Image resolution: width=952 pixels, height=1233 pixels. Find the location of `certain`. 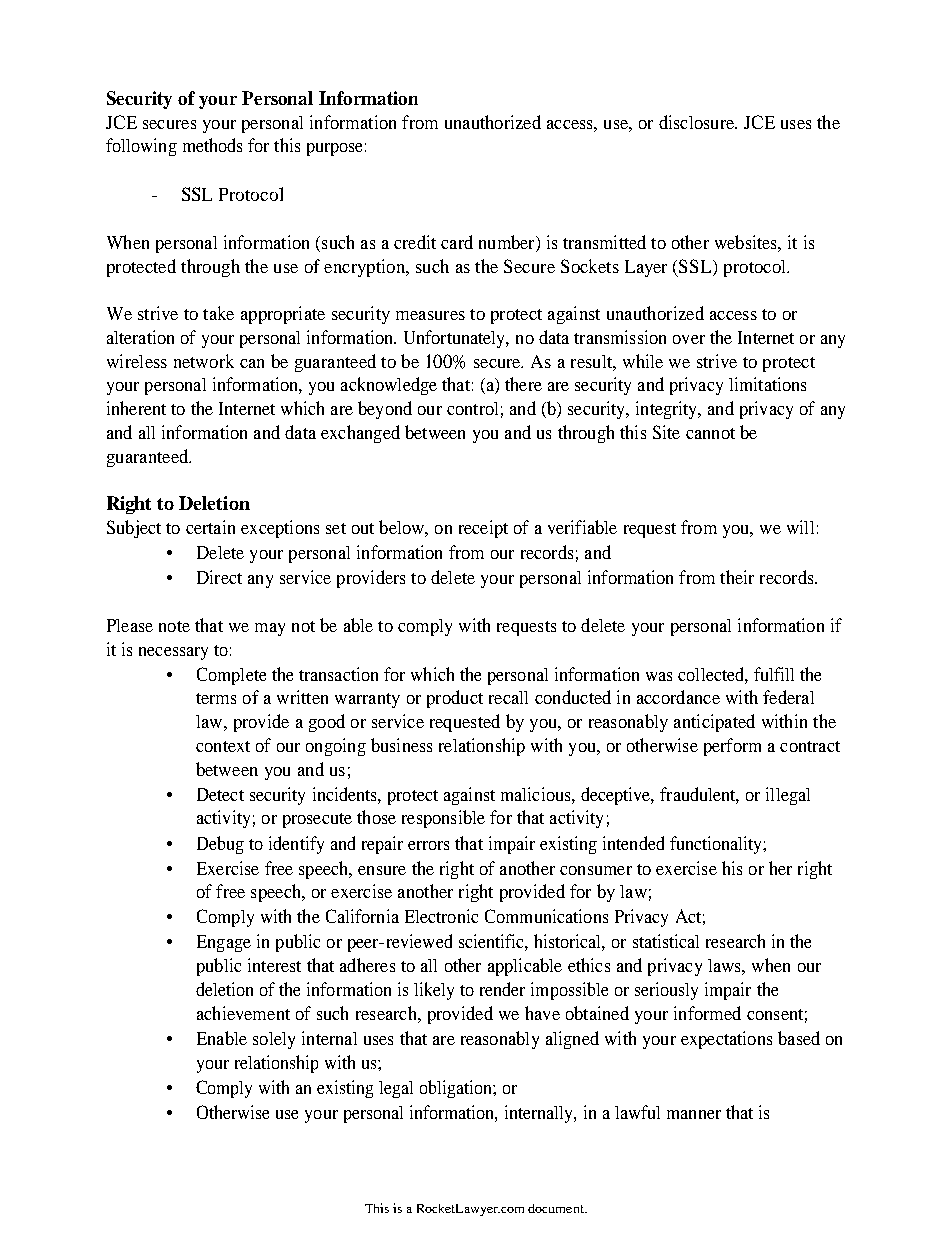

certain is located at coordinates (210, 527).
